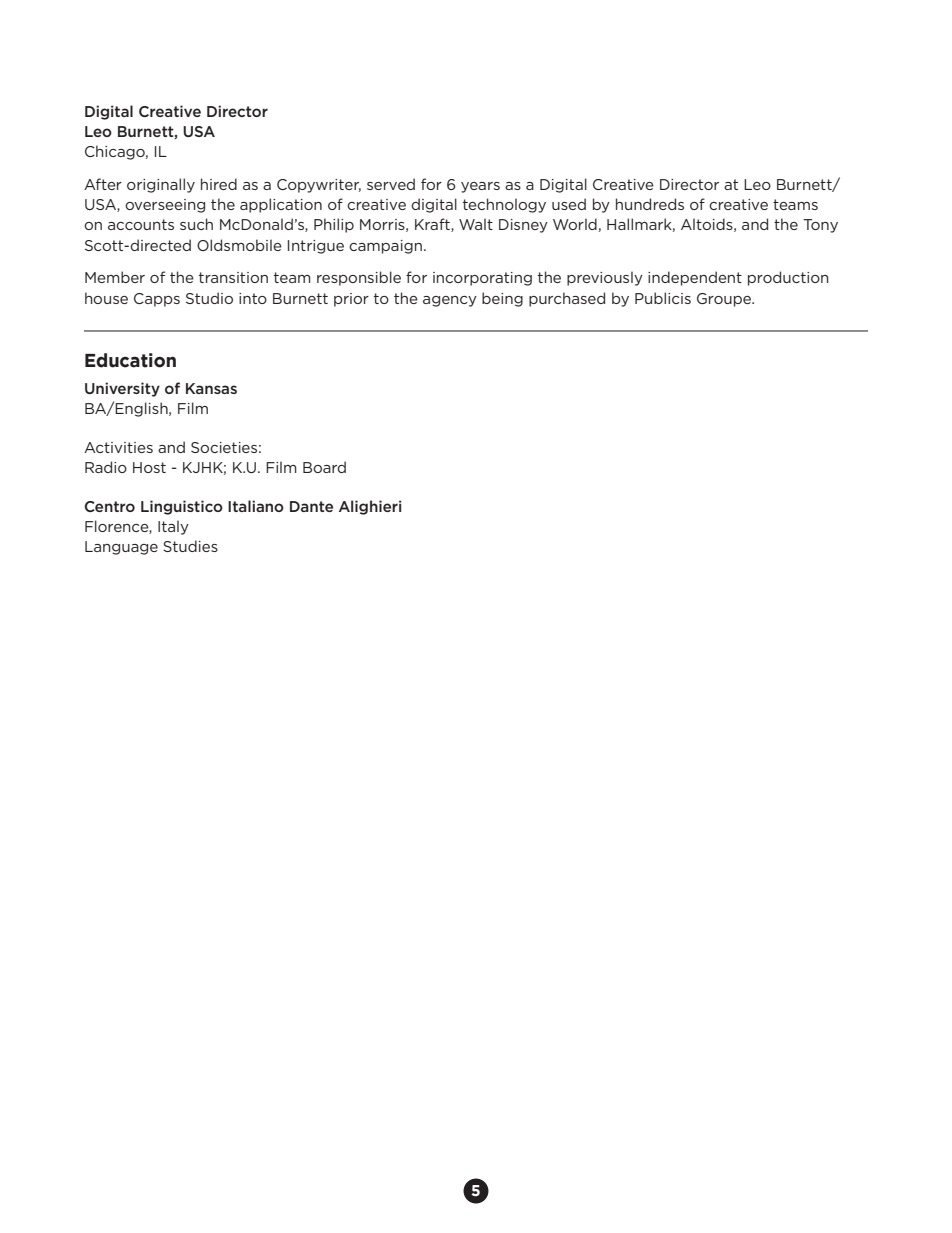 The width and height of the screenshot is (952, 1233). Describe the element at coordinates (725, 300) in the screenshot. I see `Groupe` at that location.
